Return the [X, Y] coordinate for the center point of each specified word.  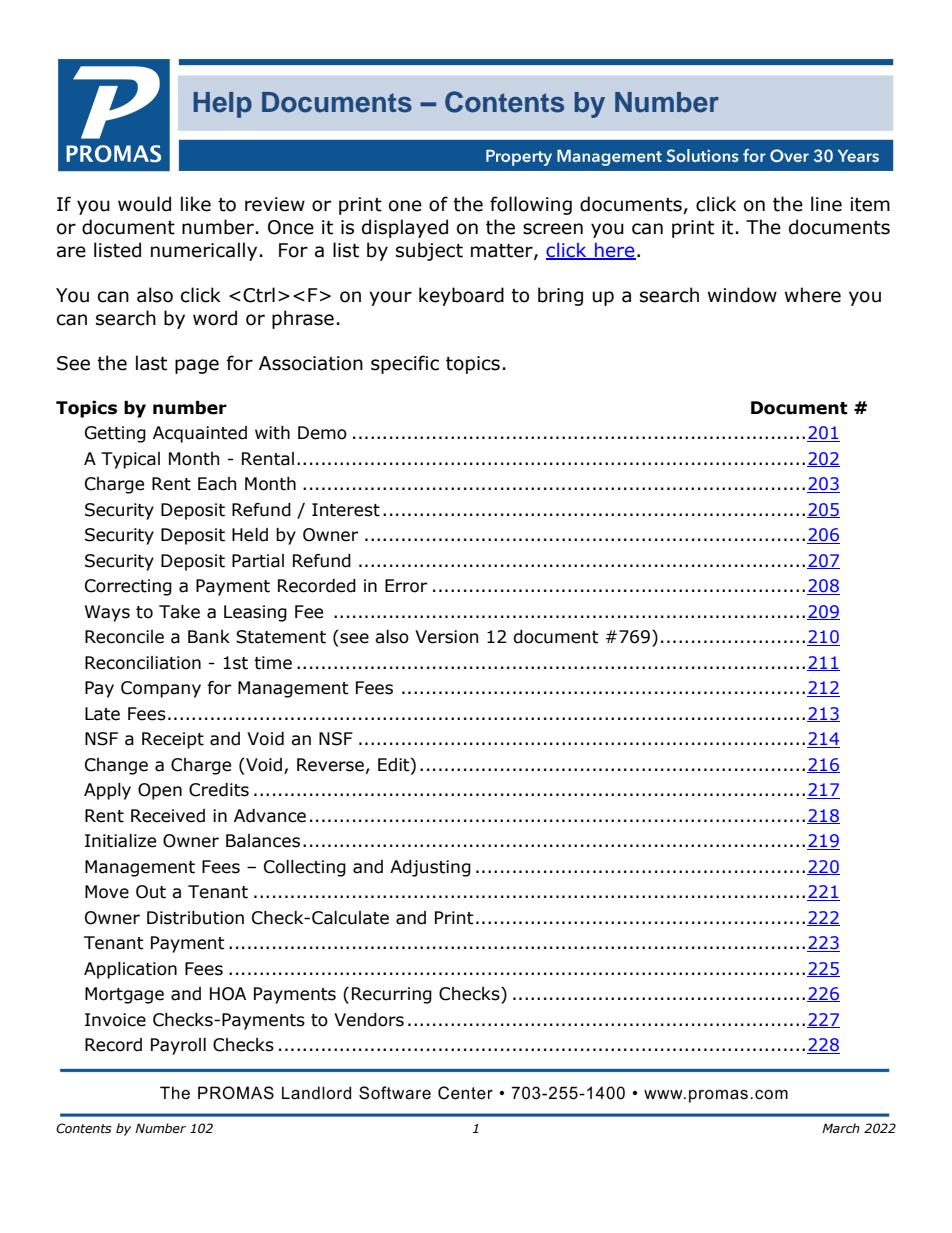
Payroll [178, 1046]
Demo [322, 433]
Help [222, 105]
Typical [130, 460]
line [826, 204]
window [742, 295]
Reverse [330, 765]
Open [160, 791]
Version [446, 637]
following [531, 205]
